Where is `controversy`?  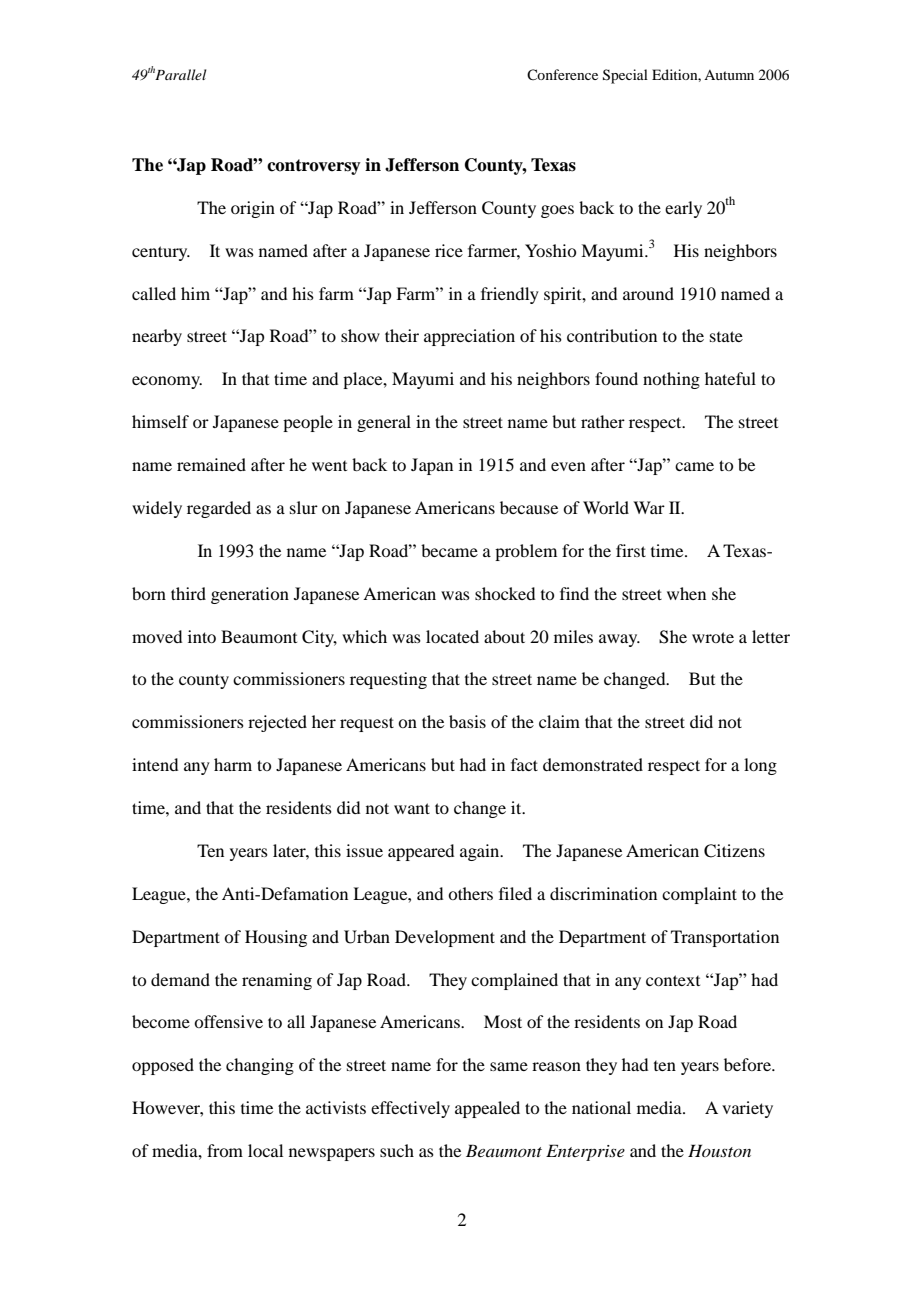
controversy is located at coordinates (314, 167).
